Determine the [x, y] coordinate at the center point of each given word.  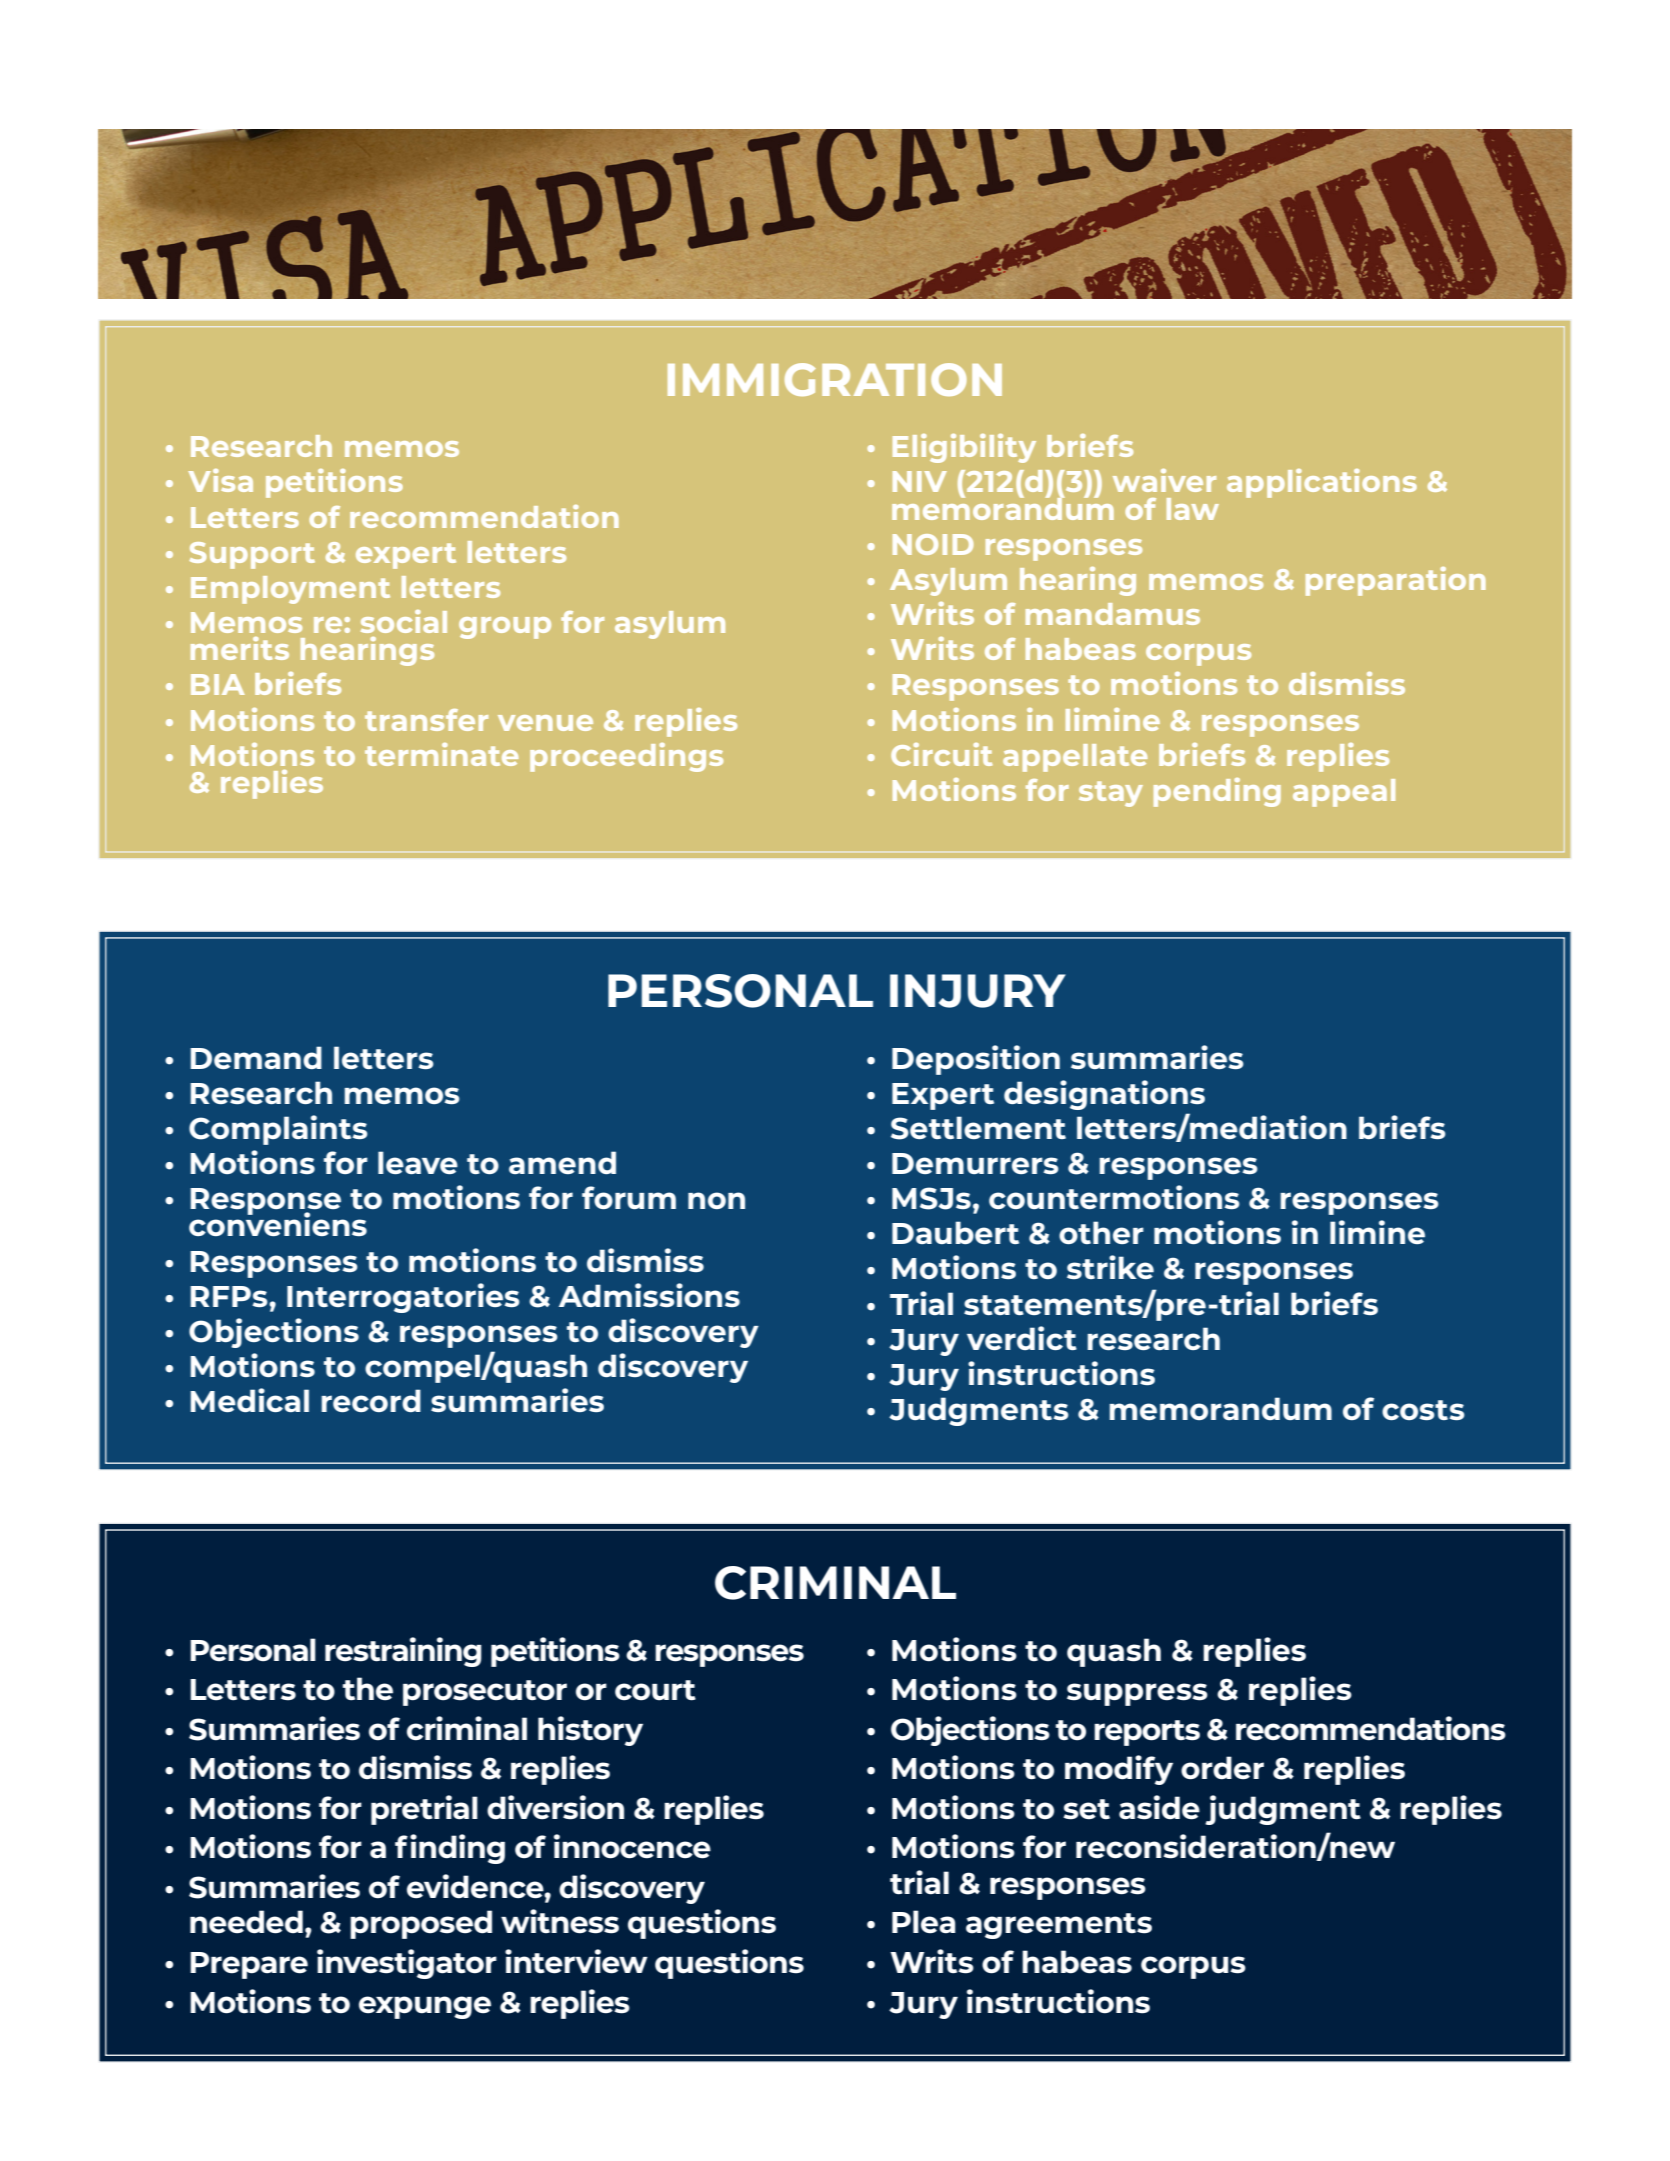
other [1101, 1232]
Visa [220, 480]
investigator [407, 1964]
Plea [924, 1922]
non [716, 1200]
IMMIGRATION [835, 379]
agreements [1059, 1926]
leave [418, 1162]
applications [1322, 483]
